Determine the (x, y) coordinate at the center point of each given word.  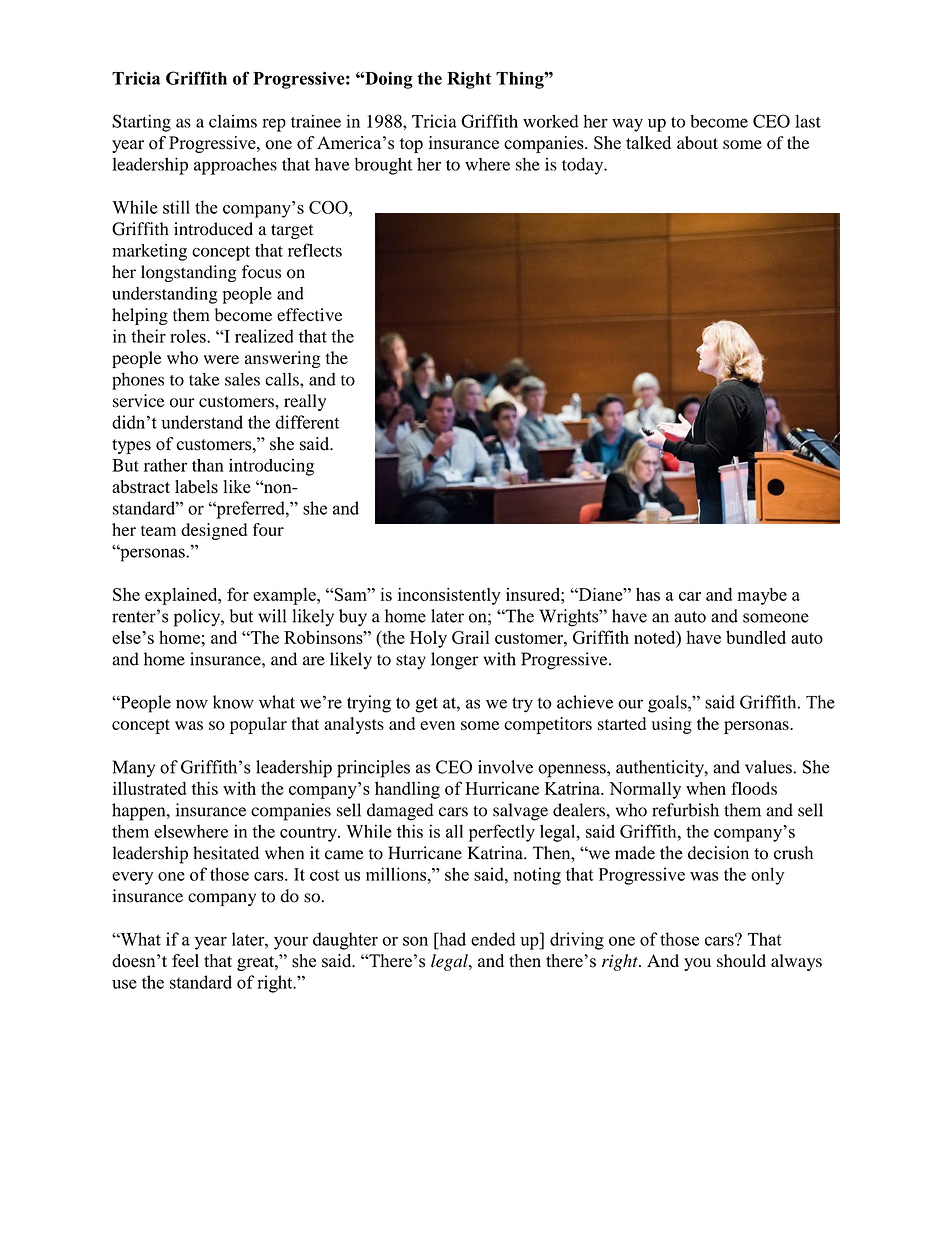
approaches (235, 166)
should (741, 960)
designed (214, 531)
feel (185, 961)
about (697, 142)
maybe (762, 596)
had (451, 939)
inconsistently (449, 596)
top (411, 145)
